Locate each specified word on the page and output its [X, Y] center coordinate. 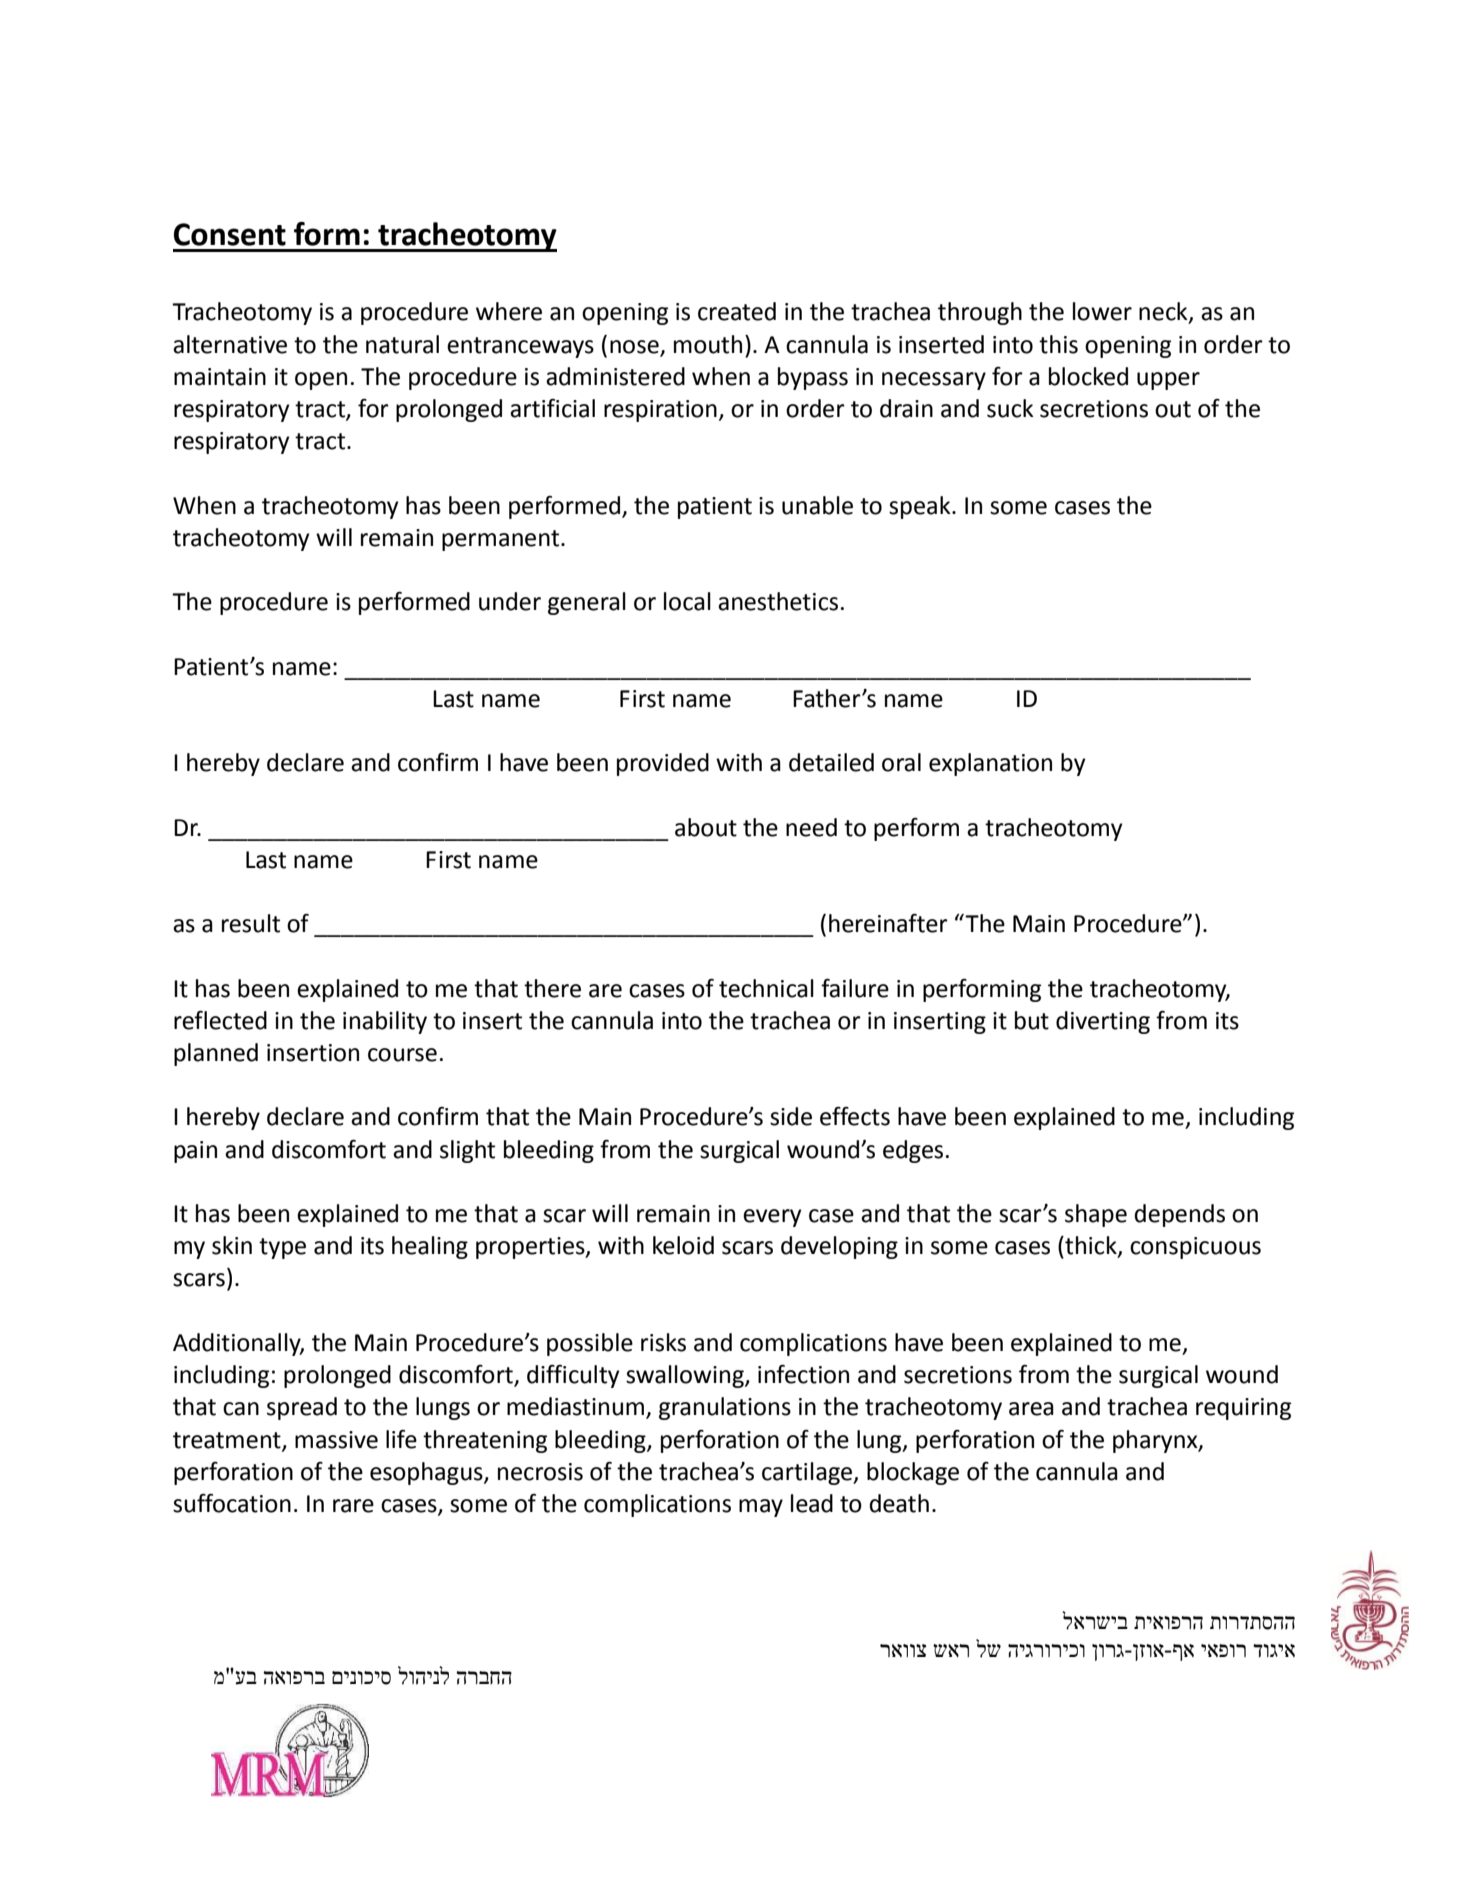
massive [336, 1440]
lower [1102, 311]
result [251, 923]
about [706, 827]
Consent [230, 234]
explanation [990, 764]
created [737, 311]
